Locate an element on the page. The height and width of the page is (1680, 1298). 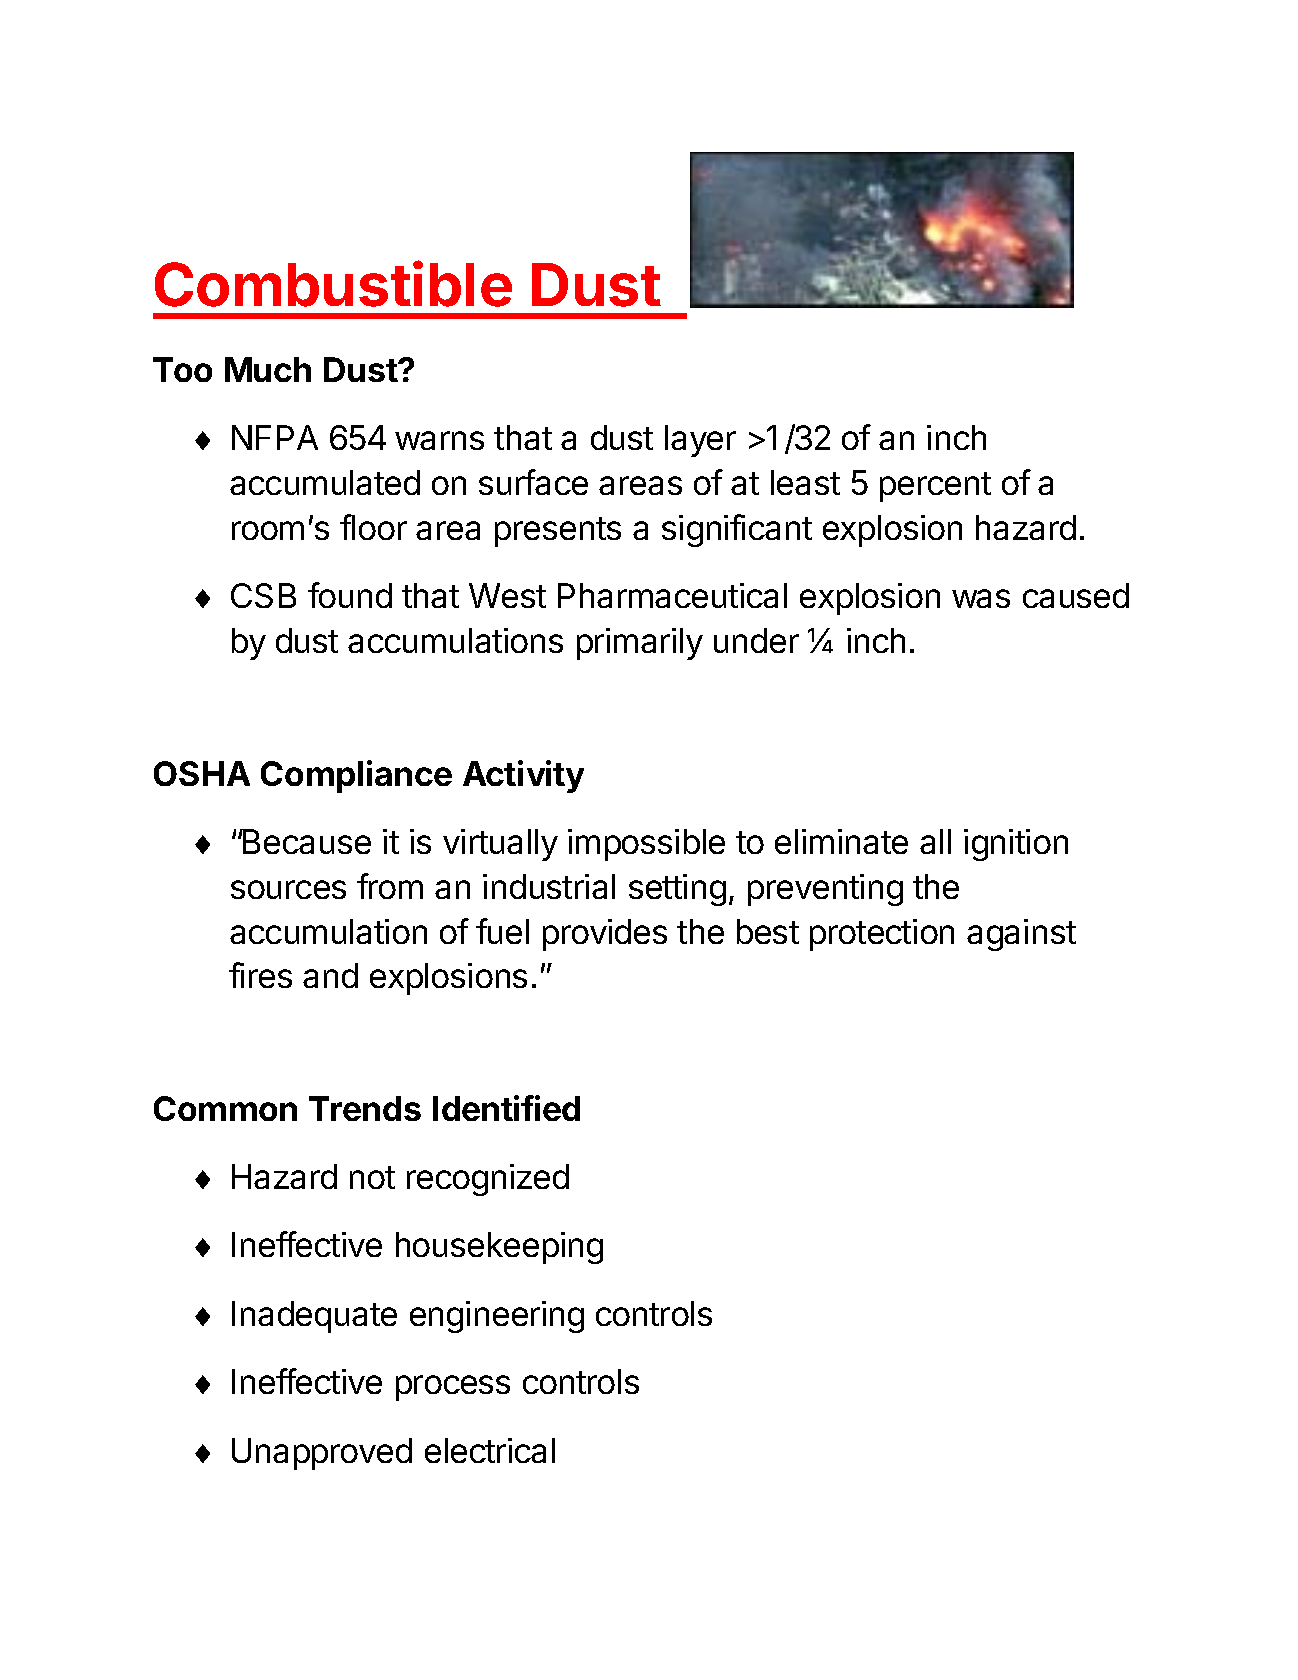
Combustible is located at coordinates (333, 284).
